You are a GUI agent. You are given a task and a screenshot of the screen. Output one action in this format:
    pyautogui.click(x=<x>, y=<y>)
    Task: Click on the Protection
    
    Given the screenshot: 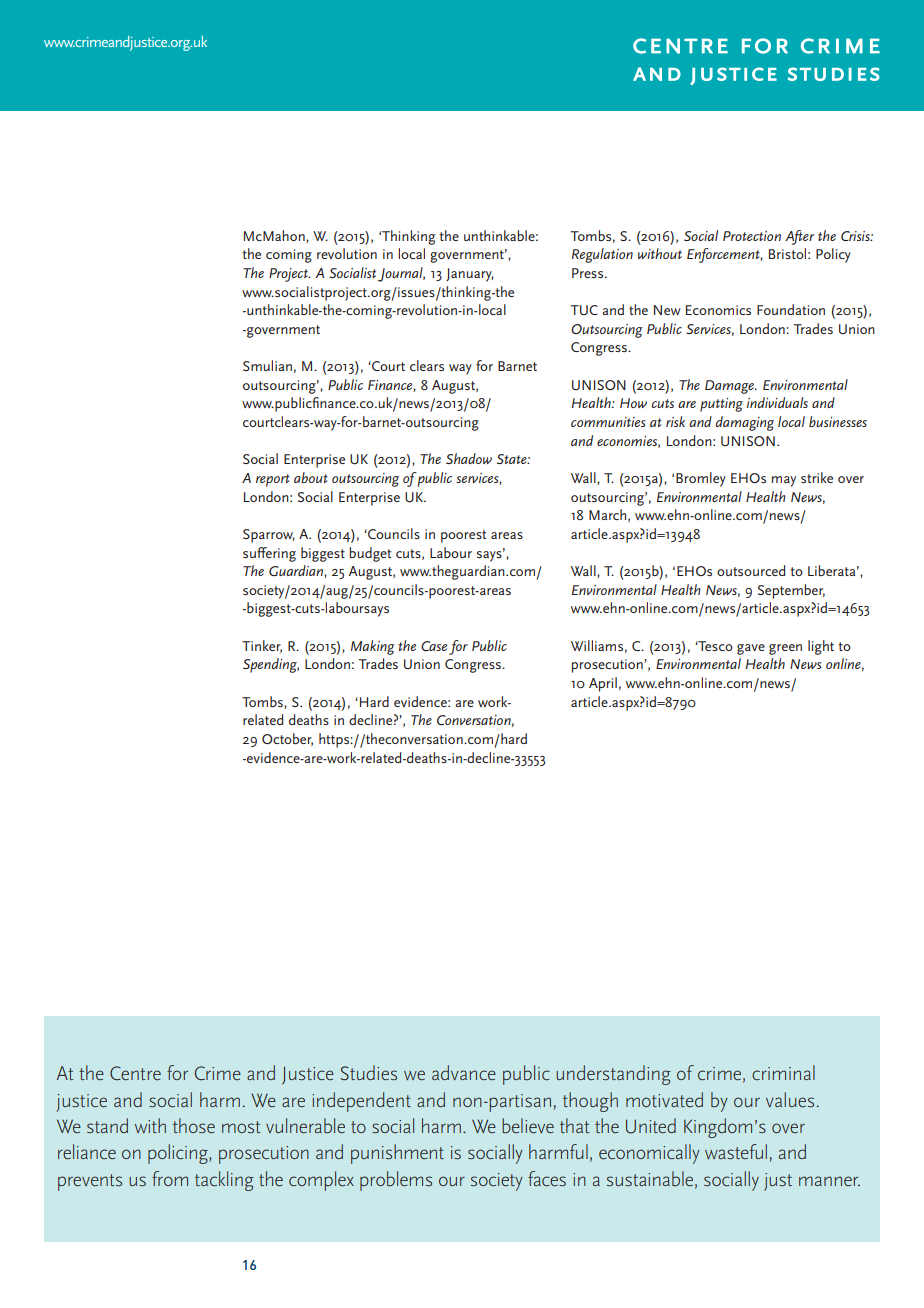 What is the action you would take?
    pyautogui.click(x=752, y=236)
